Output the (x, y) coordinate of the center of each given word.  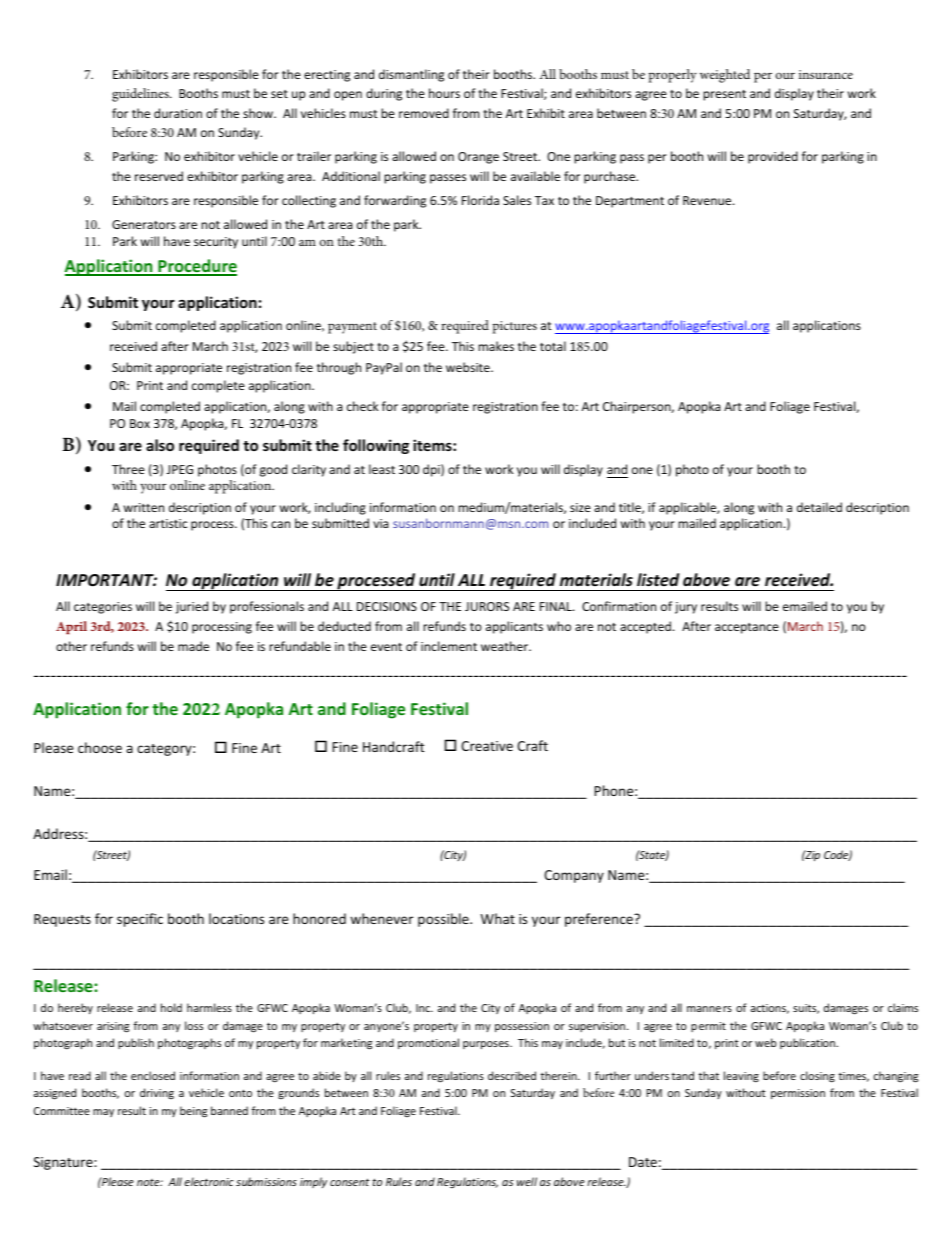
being (193, 1112)
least (382, 469)
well (527, 1181)
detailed (819, 507)
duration (178, 113)
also (160, 445)
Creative (487, 746)
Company (574, 876)
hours (444, 93)
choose (100, 747)
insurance (826, 74)
